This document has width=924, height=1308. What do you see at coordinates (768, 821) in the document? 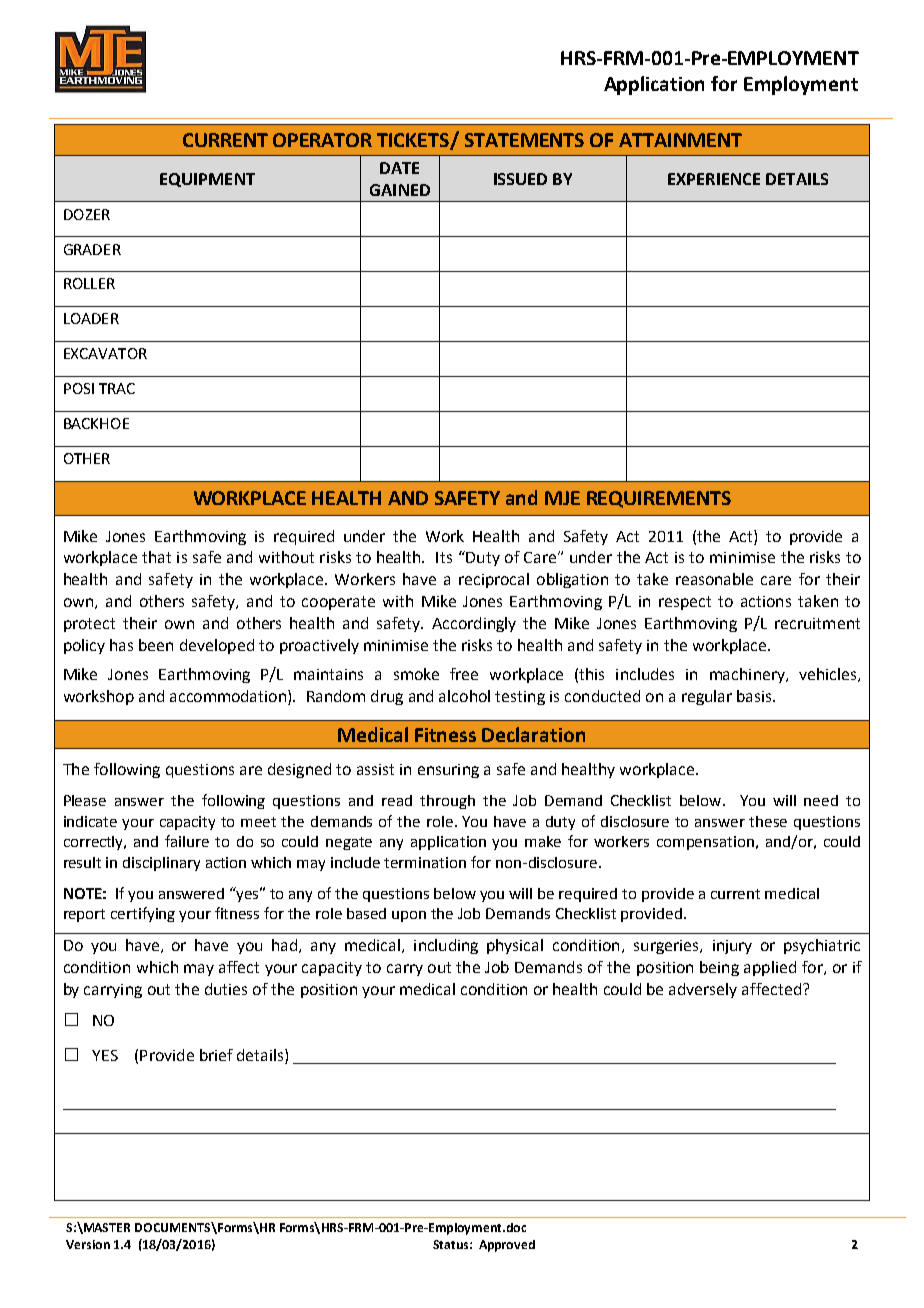
I see `these` at bounding box center [768, 821].
